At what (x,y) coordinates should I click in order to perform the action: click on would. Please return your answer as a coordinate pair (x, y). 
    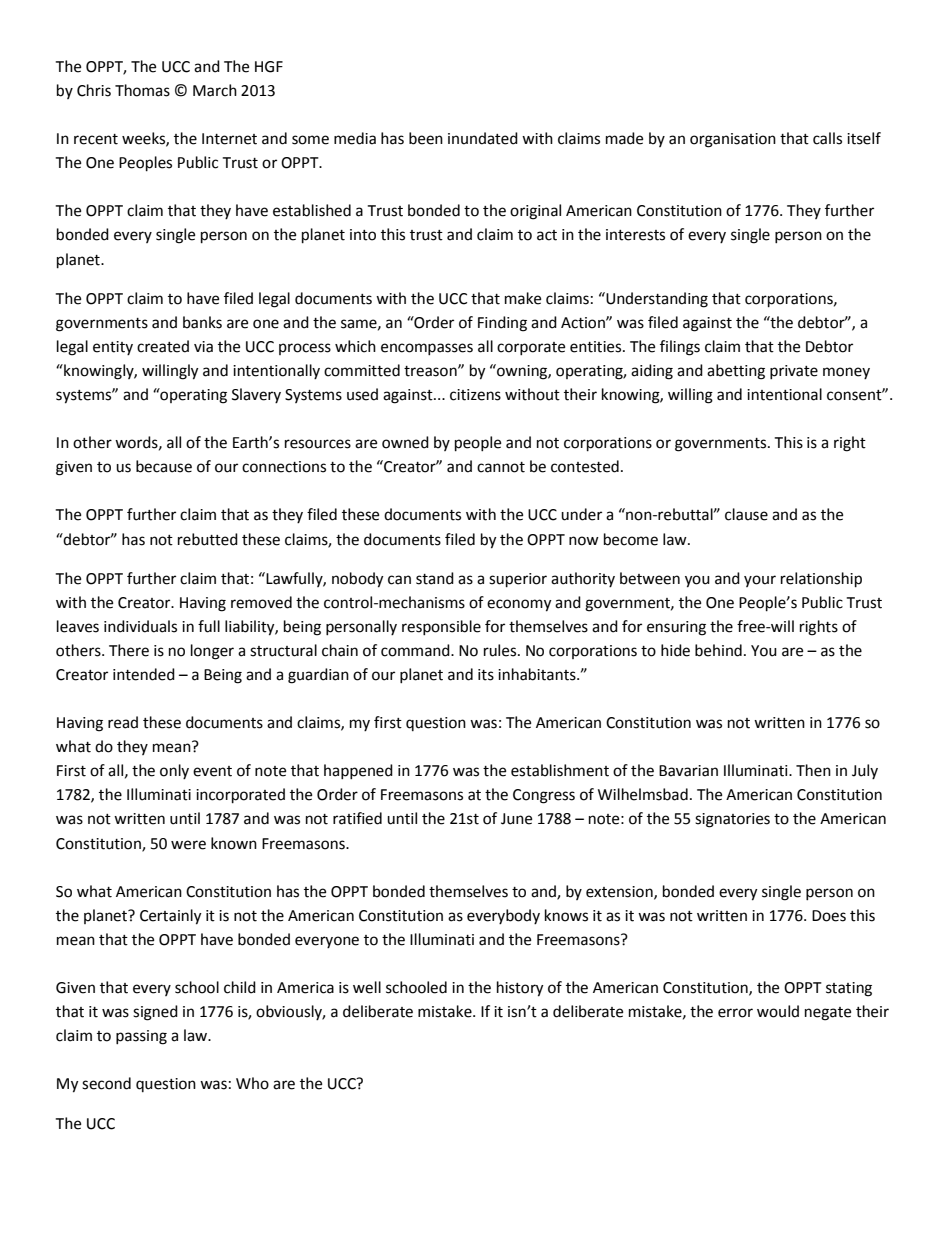
    Looking at the image, I should click on (778, 1011).
